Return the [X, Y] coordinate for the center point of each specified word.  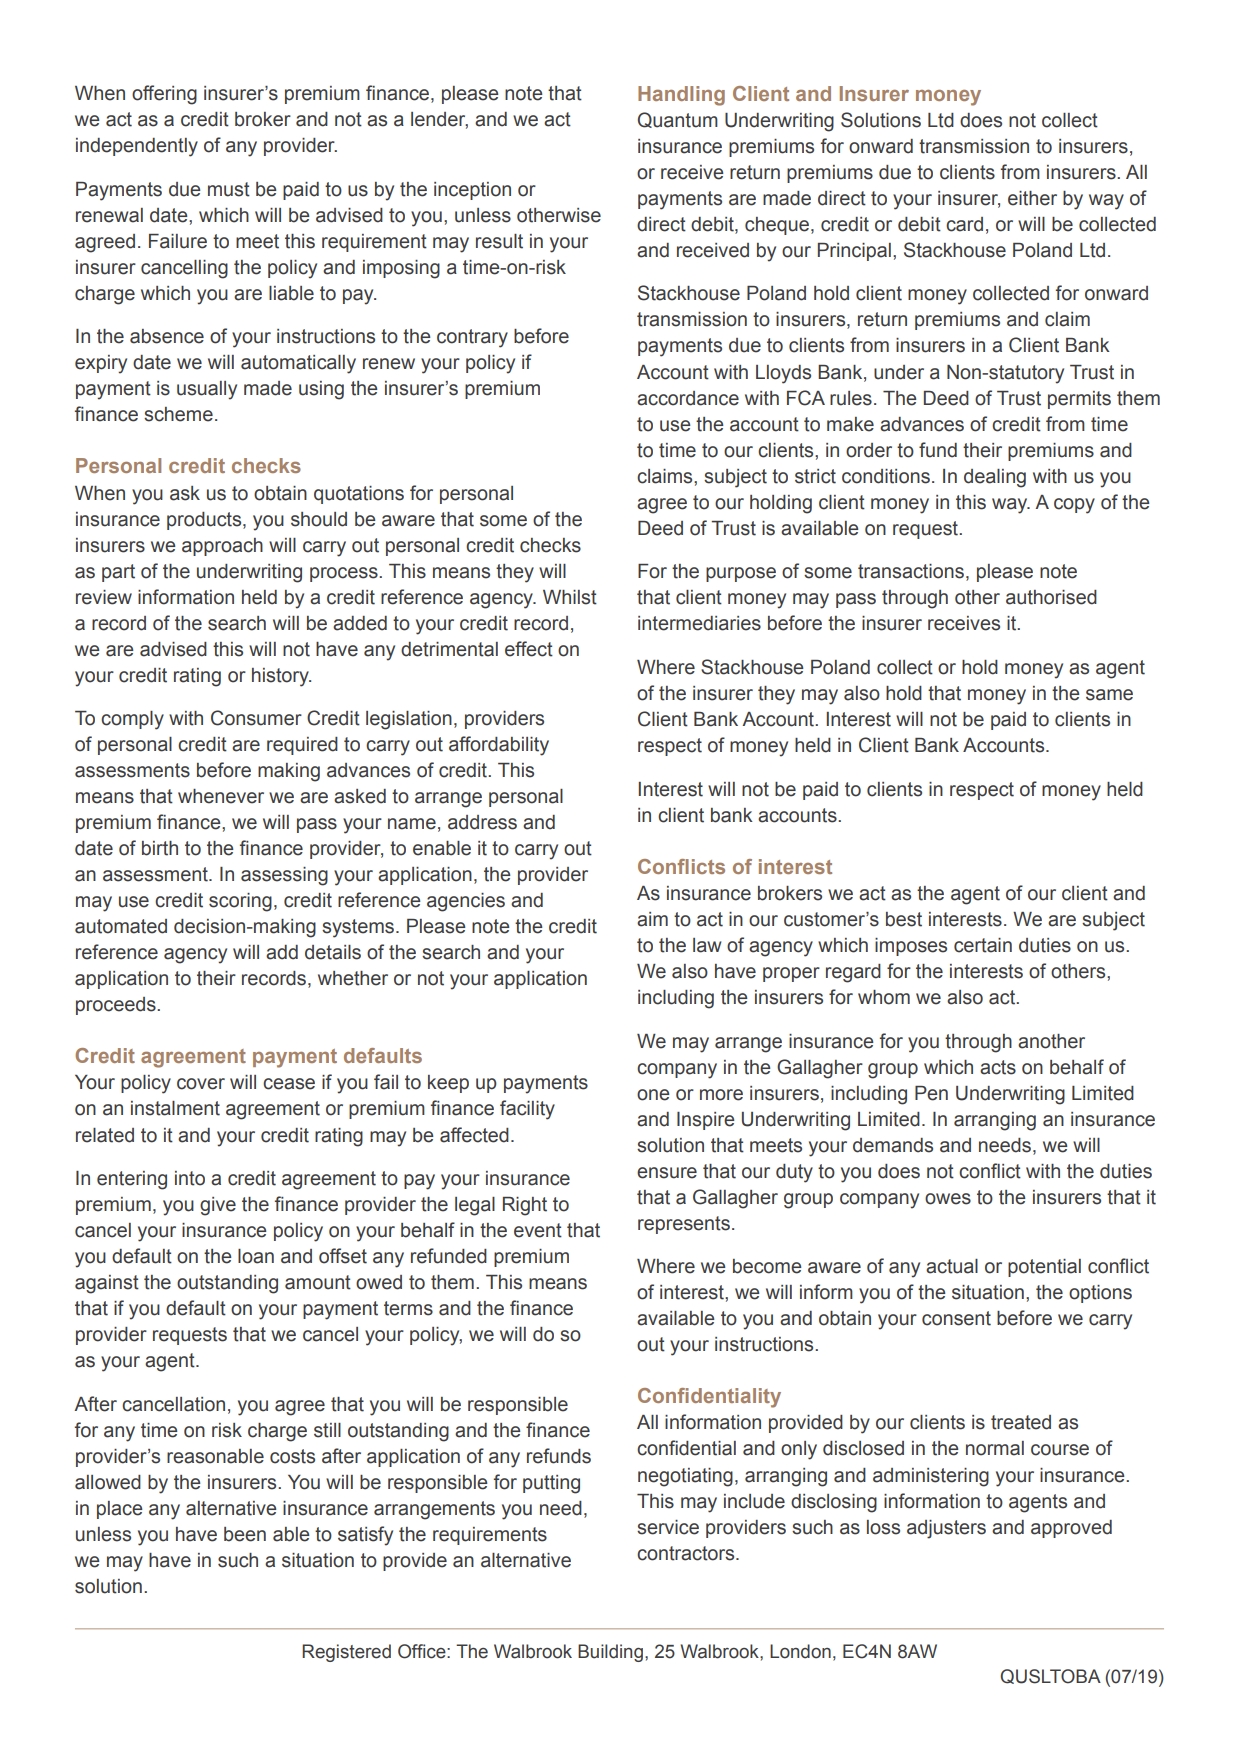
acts [998, 1067]
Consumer [256, 718]
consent [956, 1318]
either [1032, 198]
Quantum [678, 120]
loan [256, 1256]
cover [201, 1084]
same [1109, 695]
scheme [178, 414]
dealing [995, 478]
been [245, 1534]
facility [527, 1110]
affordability [499, 746]
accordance [688, 398]
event [538, 1230]
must [229, 189]
